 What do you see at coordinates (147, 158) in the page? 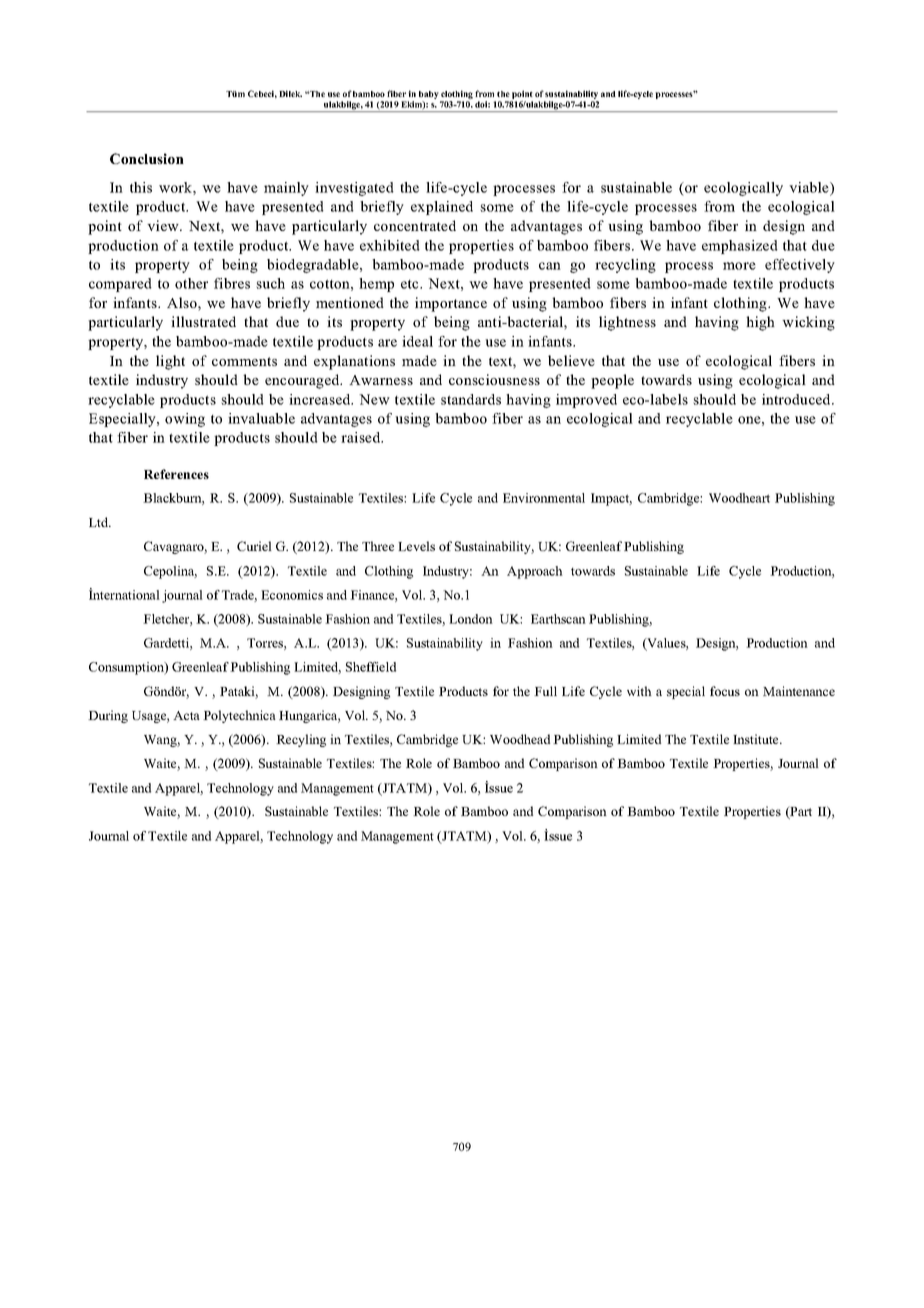
I see `Conclusion` at bounding box center [147, 158].
